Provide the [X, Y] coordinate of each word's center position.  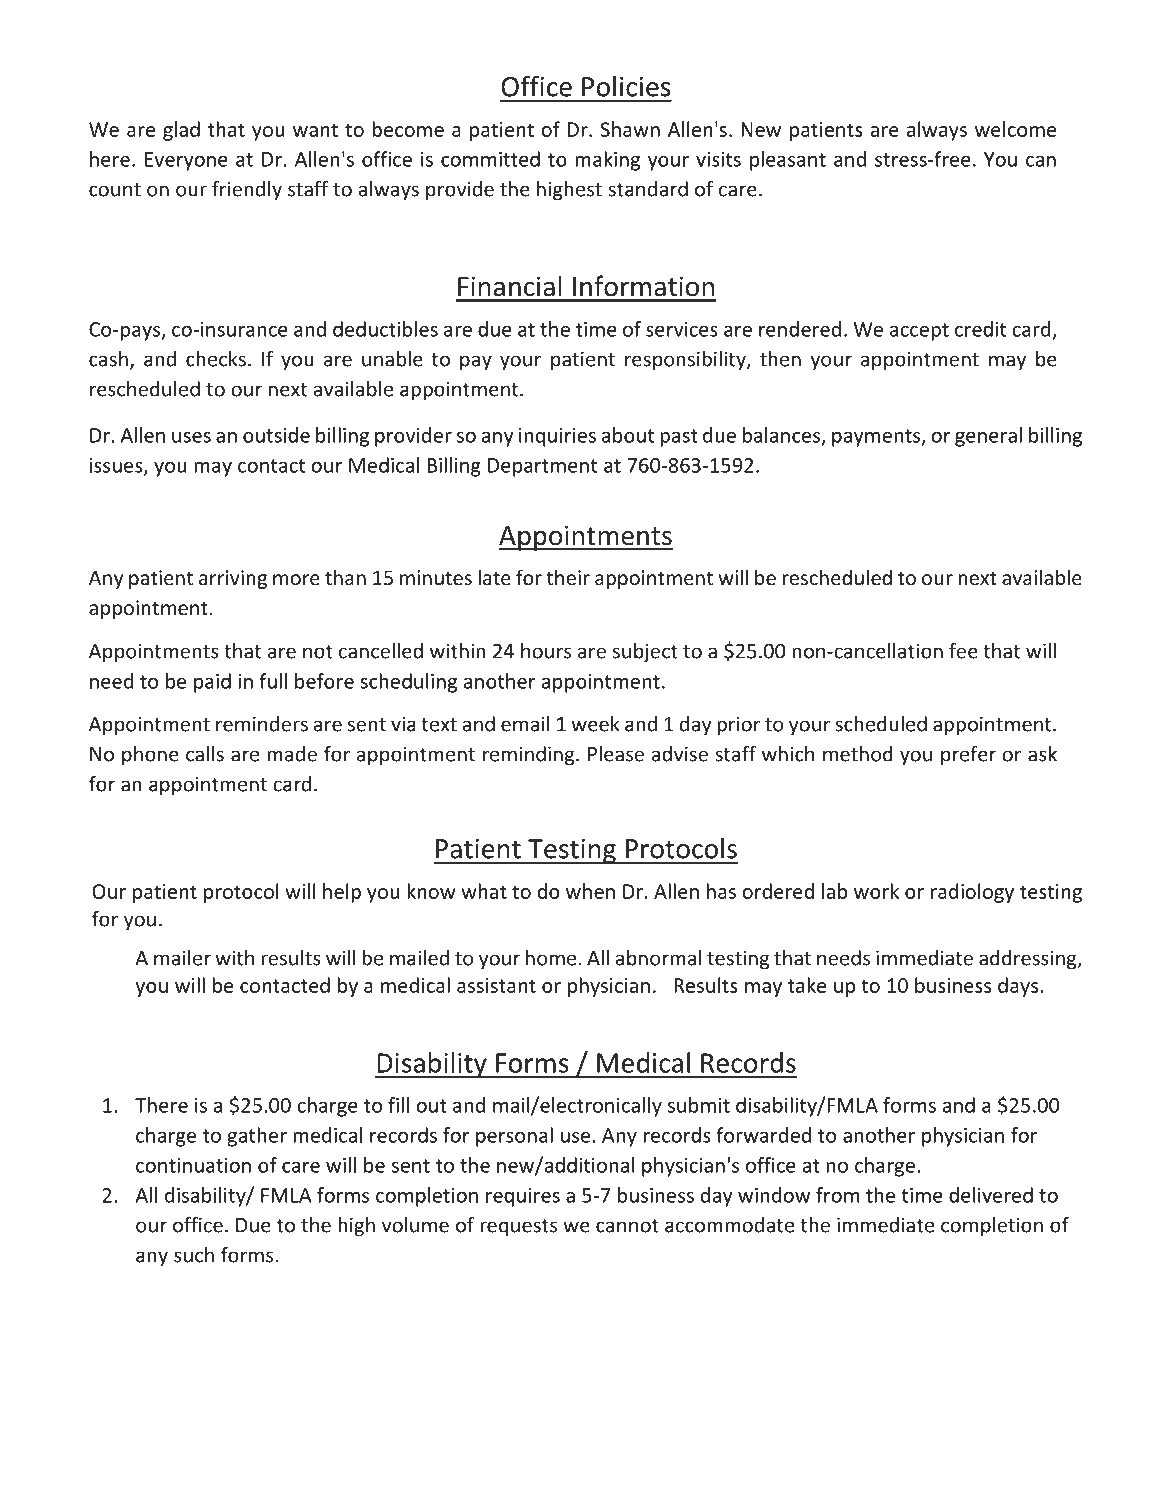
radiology [972, 893]
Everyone [186, 161]
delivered [991, 1195]
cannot [627, 1226]
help [342, 893]
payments [877, 438]
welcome [1015, 129]
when [590, 891]
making [607, 161]
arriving [233, 579]
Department [542, 467]
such [194, 1255]
